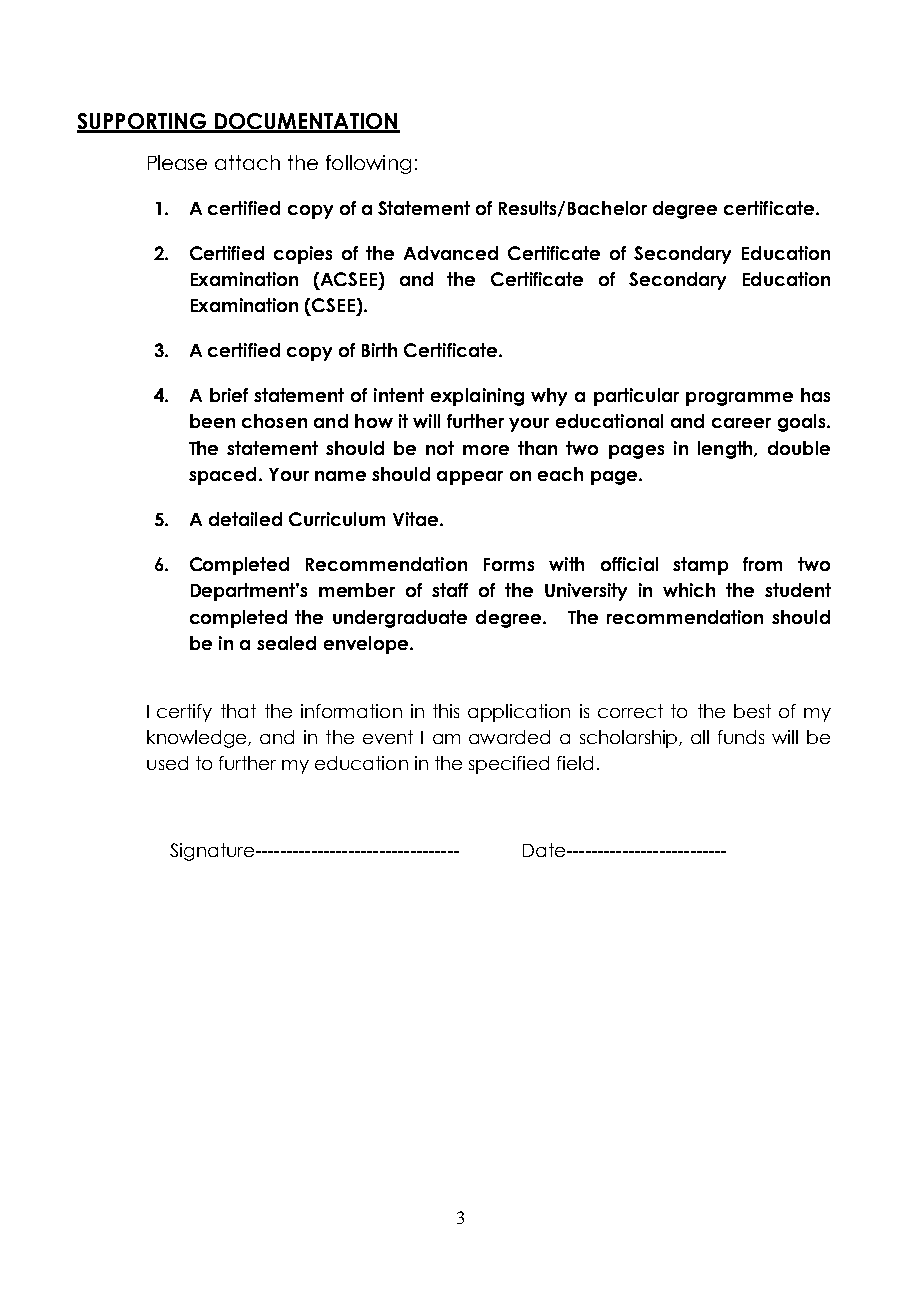  Describe the element at coordinates (368, 164) in the page. I see `following` at that location.
